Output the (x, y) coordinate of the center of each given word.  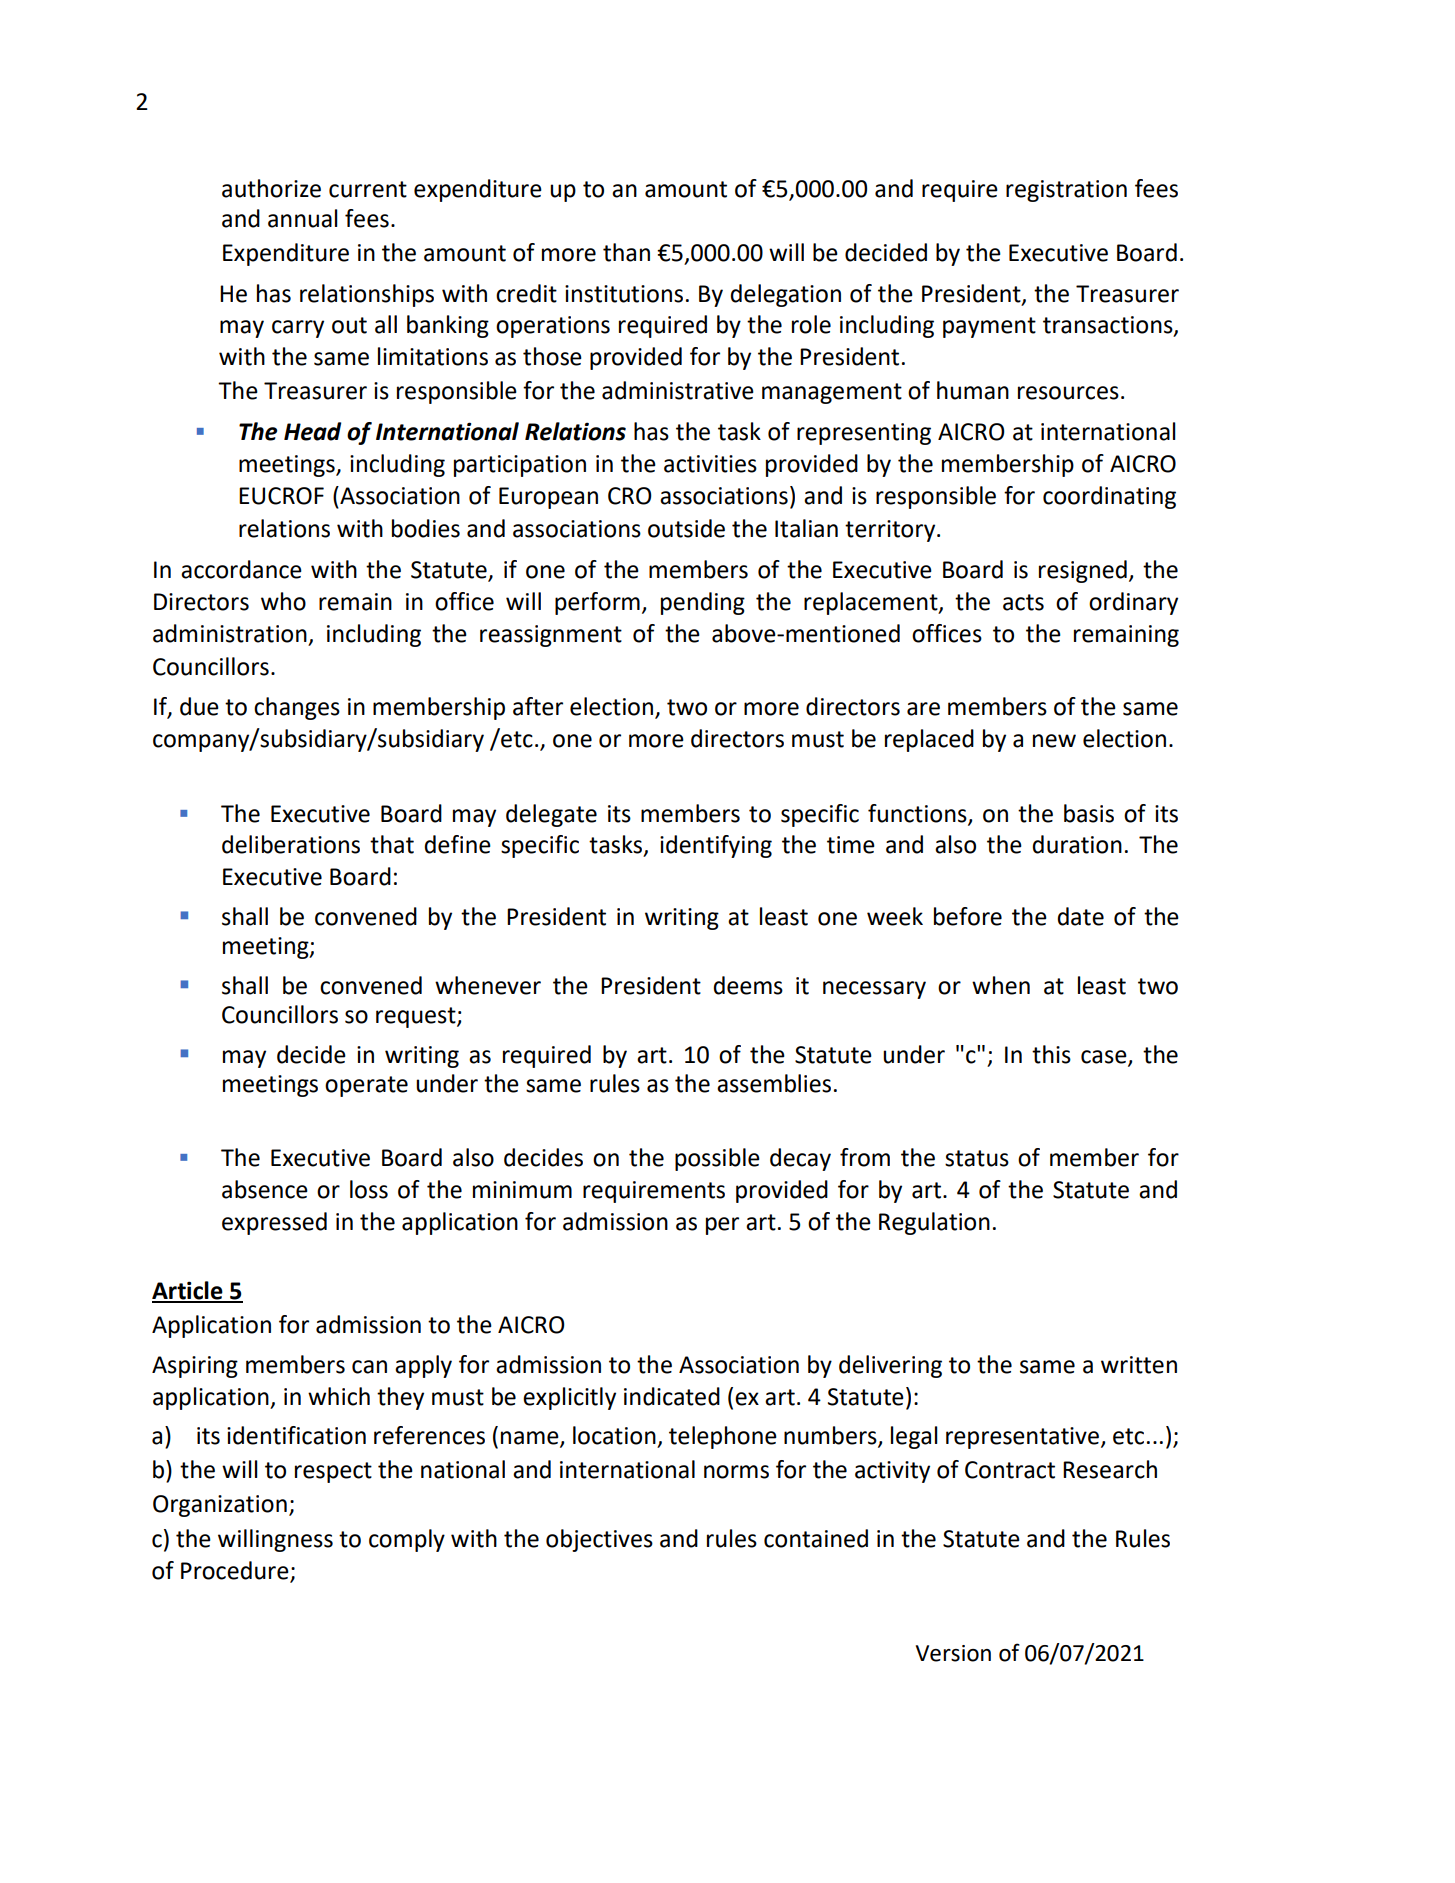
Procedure (235, 1570)
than (626, 252)
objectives (599, 1540)
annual (303, 218)
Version (953, 1653)
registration (1066, 191)
